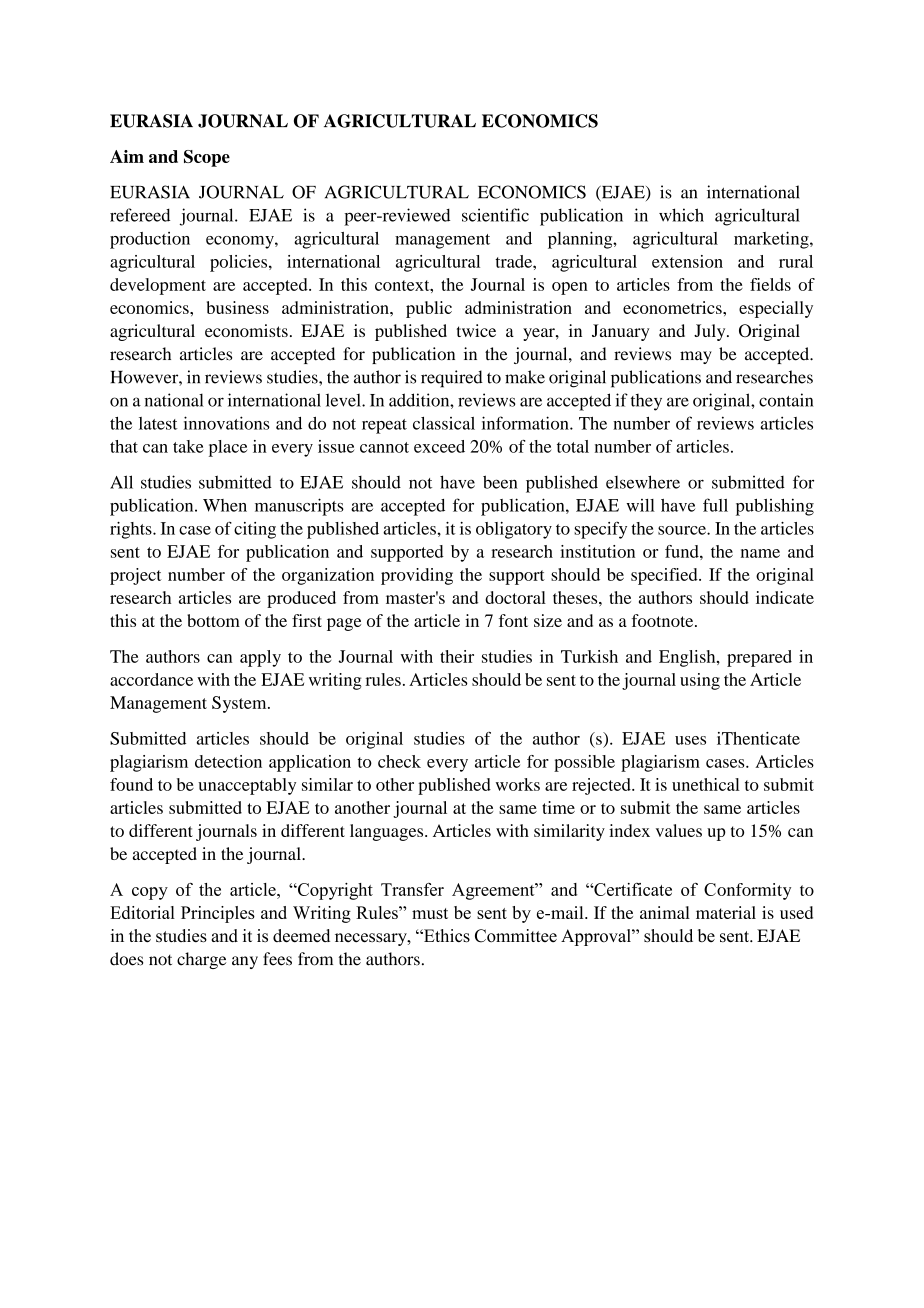 This screenshot has width=924, height=1308. What do you see at coordinates (457, 656) in the screenshot?
I see `their` at bounding box center [457, 656].
